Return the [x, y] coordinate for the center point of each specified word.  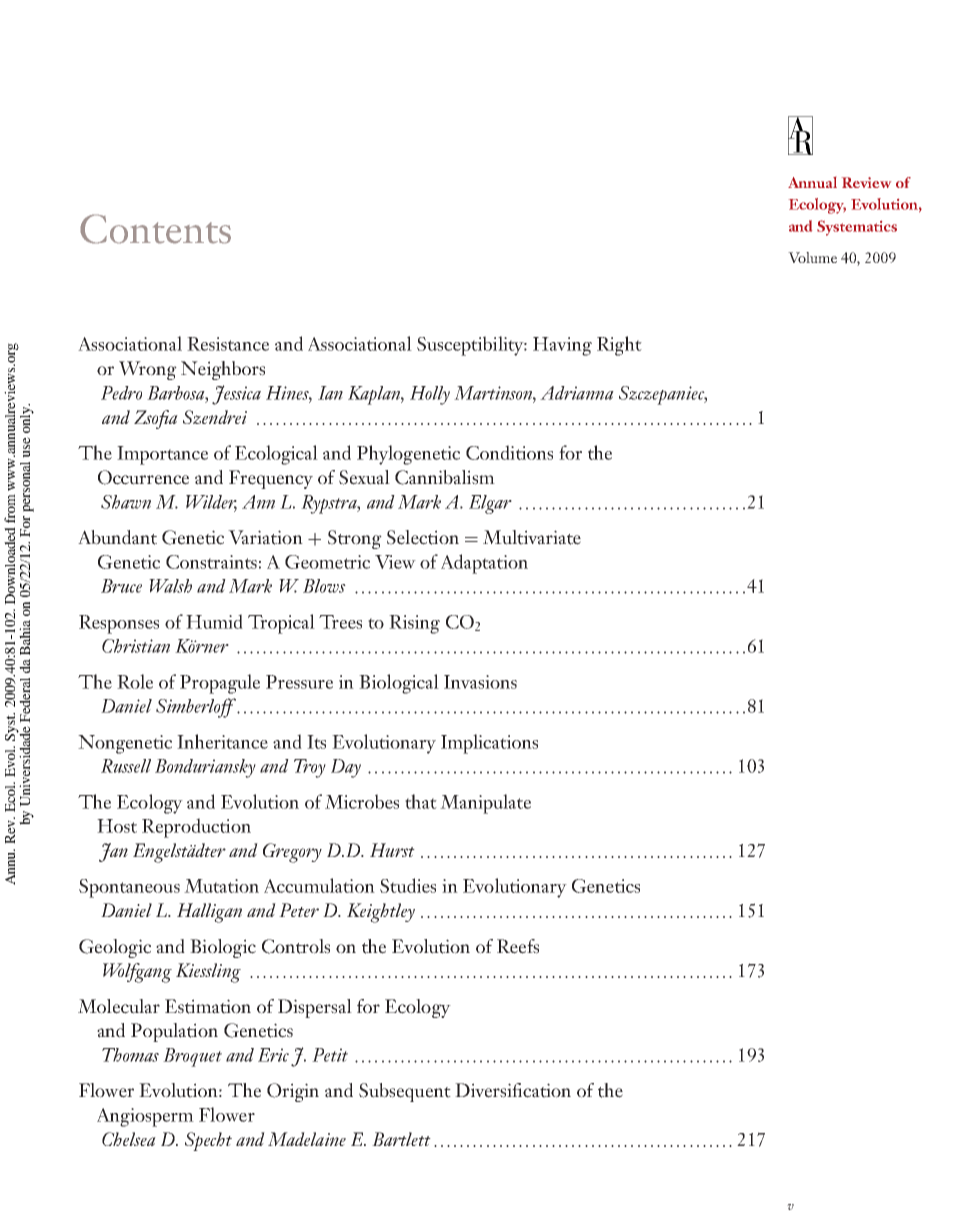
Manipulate [485, 804]
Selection [423, 537]
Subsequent [405, 1092]
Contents [155, 229]
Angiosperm [145, 1117]
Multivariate [532, 537]
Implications [489, 744]
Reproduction [196, 828]
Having [562, 346]
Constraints [211, 562]
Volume [812, 257]
